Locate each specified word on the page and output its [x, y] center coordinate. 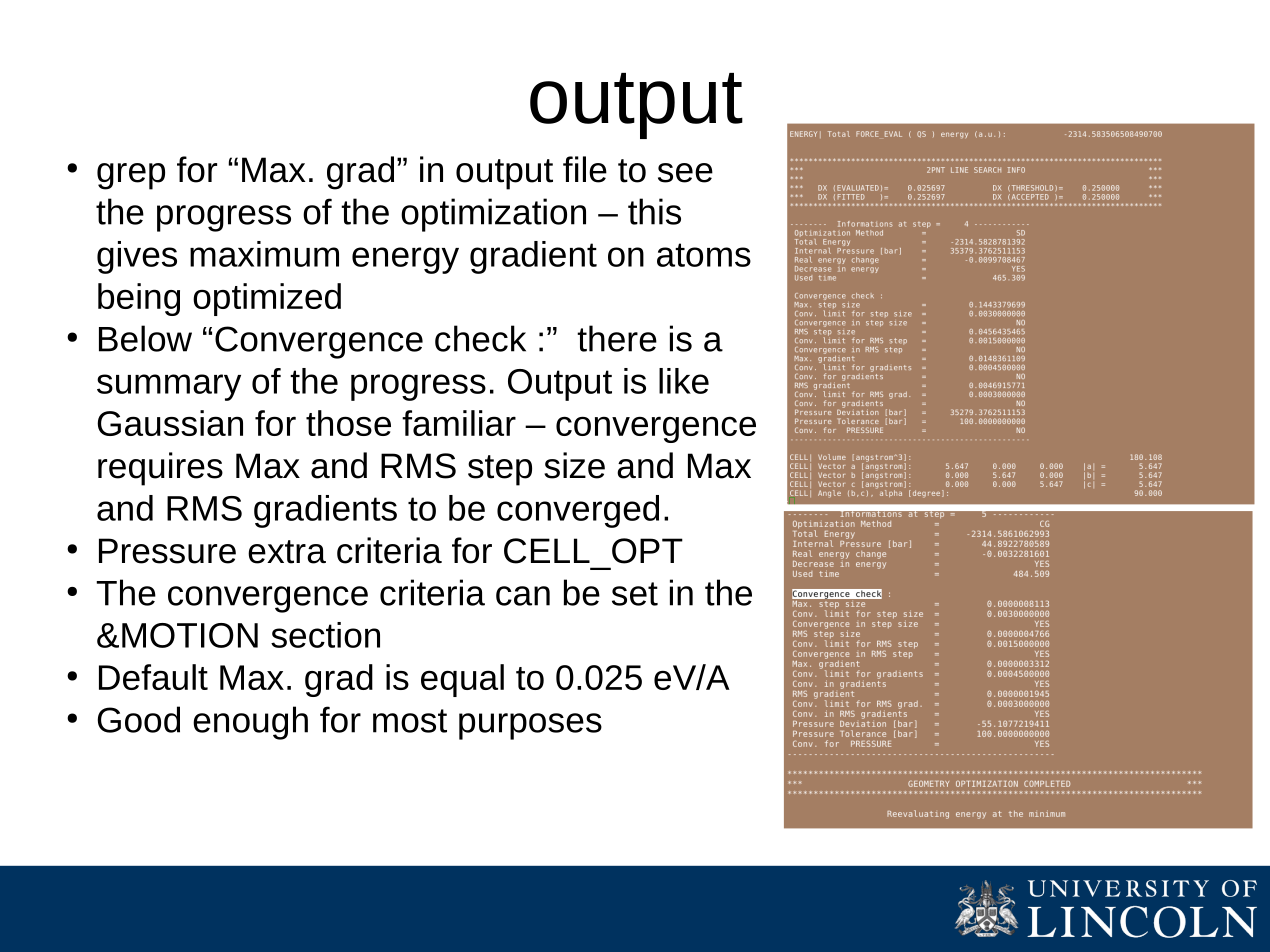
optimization [493, 215]
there [617, 338]
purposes [530, 726]
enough [250, 723]
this [654, 211]
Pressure [167, 551]
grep [131, 176]
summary [169, 387]
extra [287, 552]
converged [578, 511]
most [410, 721]
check [480, 338]
